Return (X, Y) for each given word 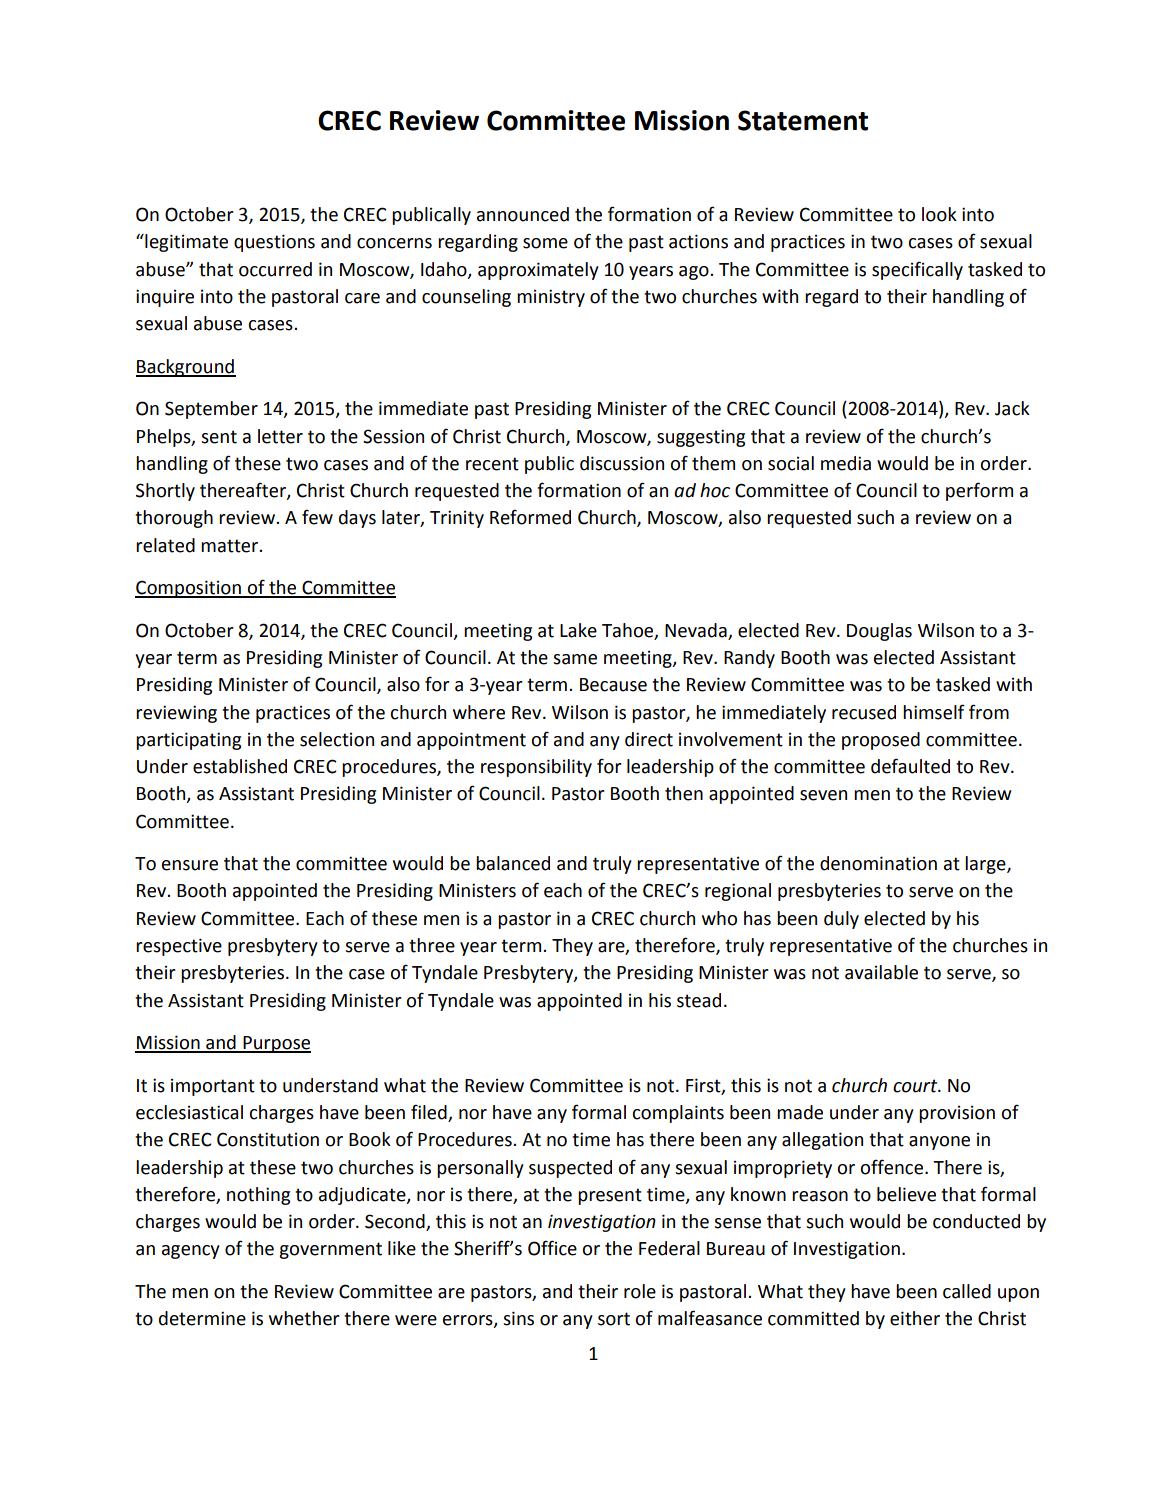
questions (274, 243)
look (939, 214)
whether (304, 1318)
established (240, 766)
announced (523, 214)
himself (934, 712)
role (640, 1291)
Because (613, 685)
